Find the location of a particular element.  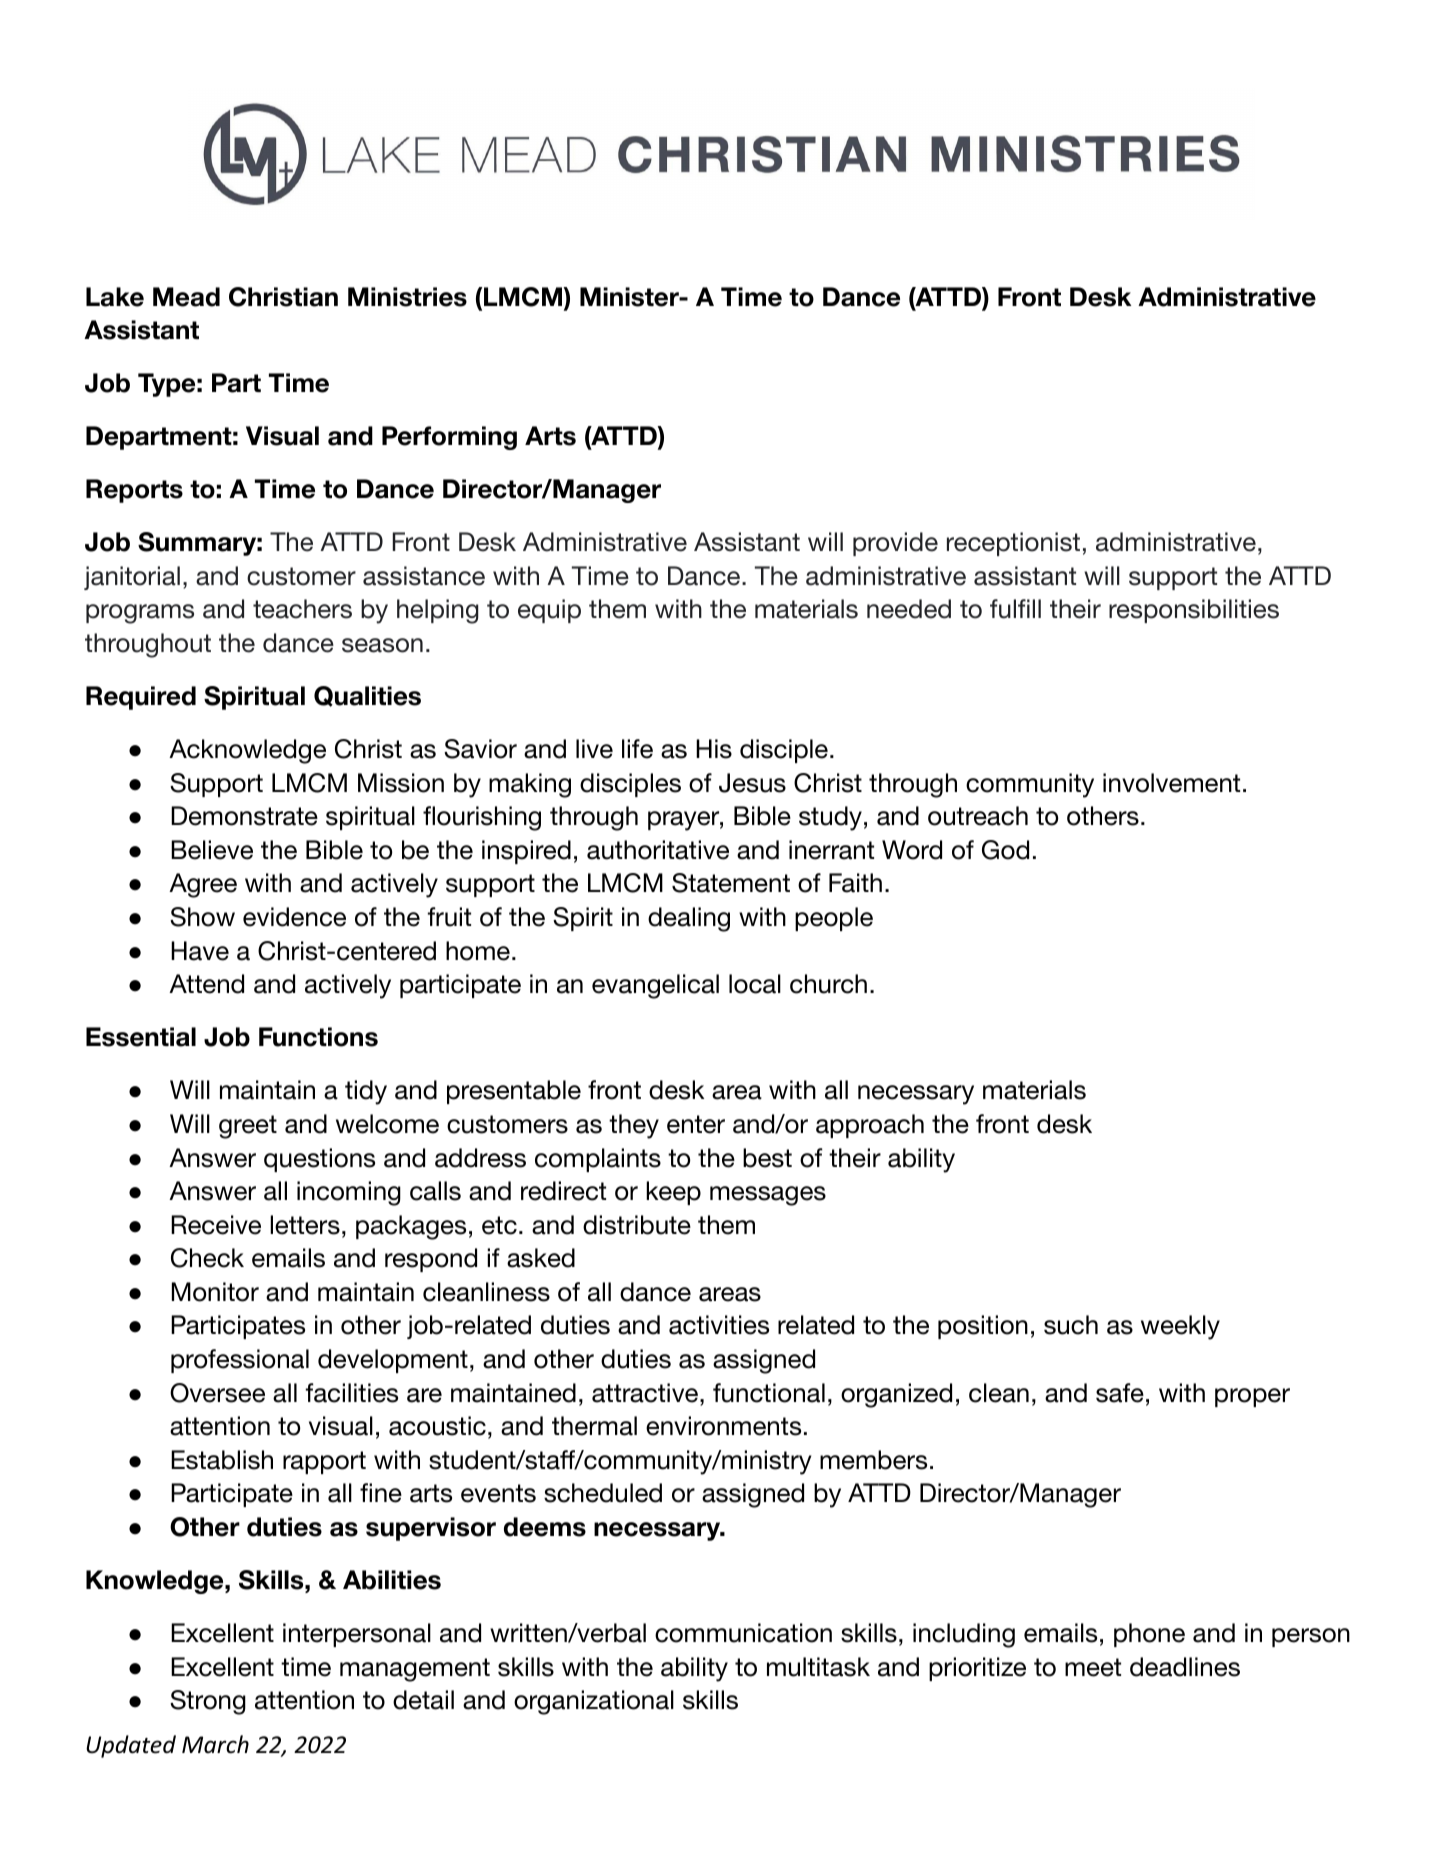

God is located at coordinates (1005, 850).
